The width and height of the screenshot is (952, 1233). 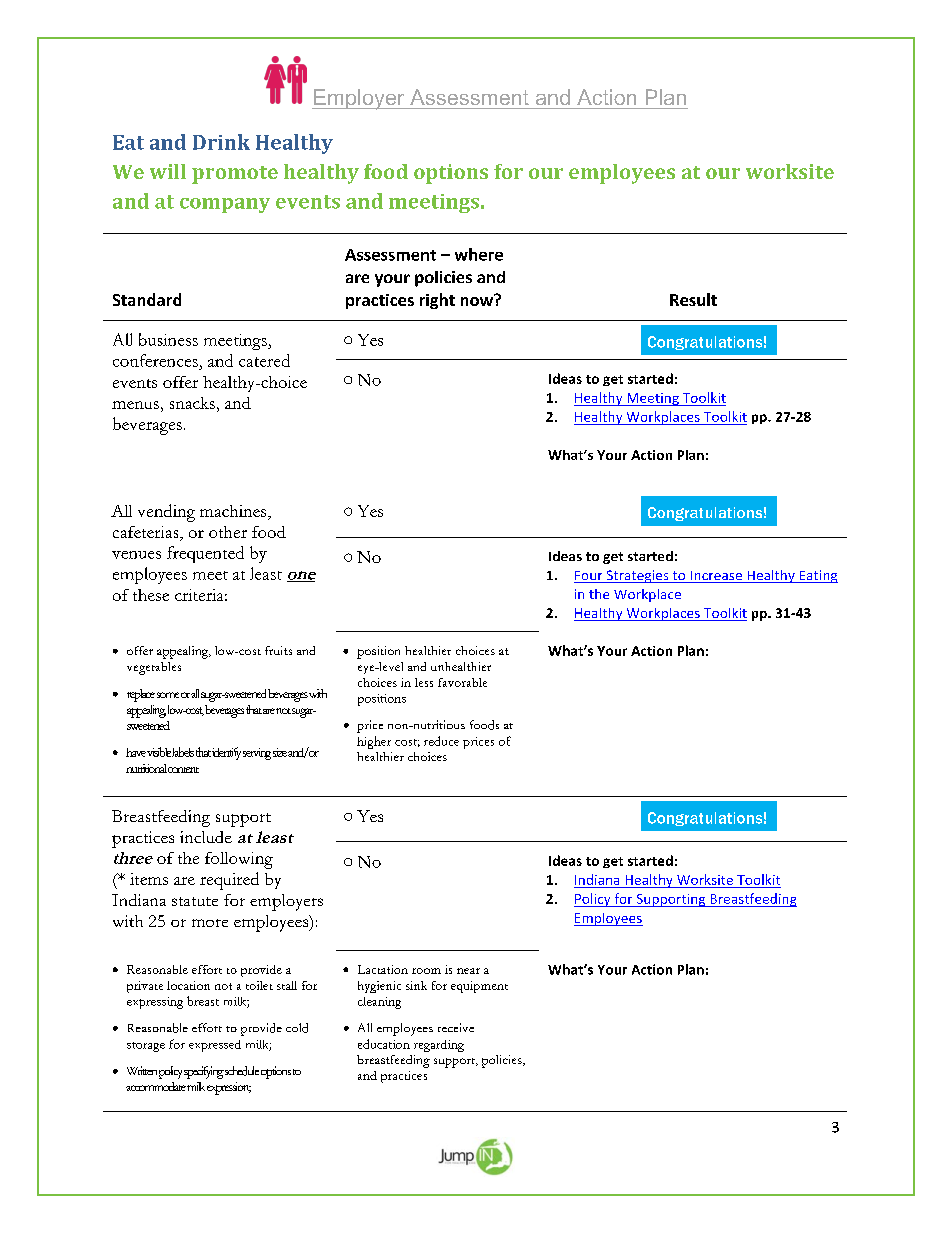 What do you see at coordinates (206, 837) in the screenshot?
I see `include` at bounding box center [206, 837].
